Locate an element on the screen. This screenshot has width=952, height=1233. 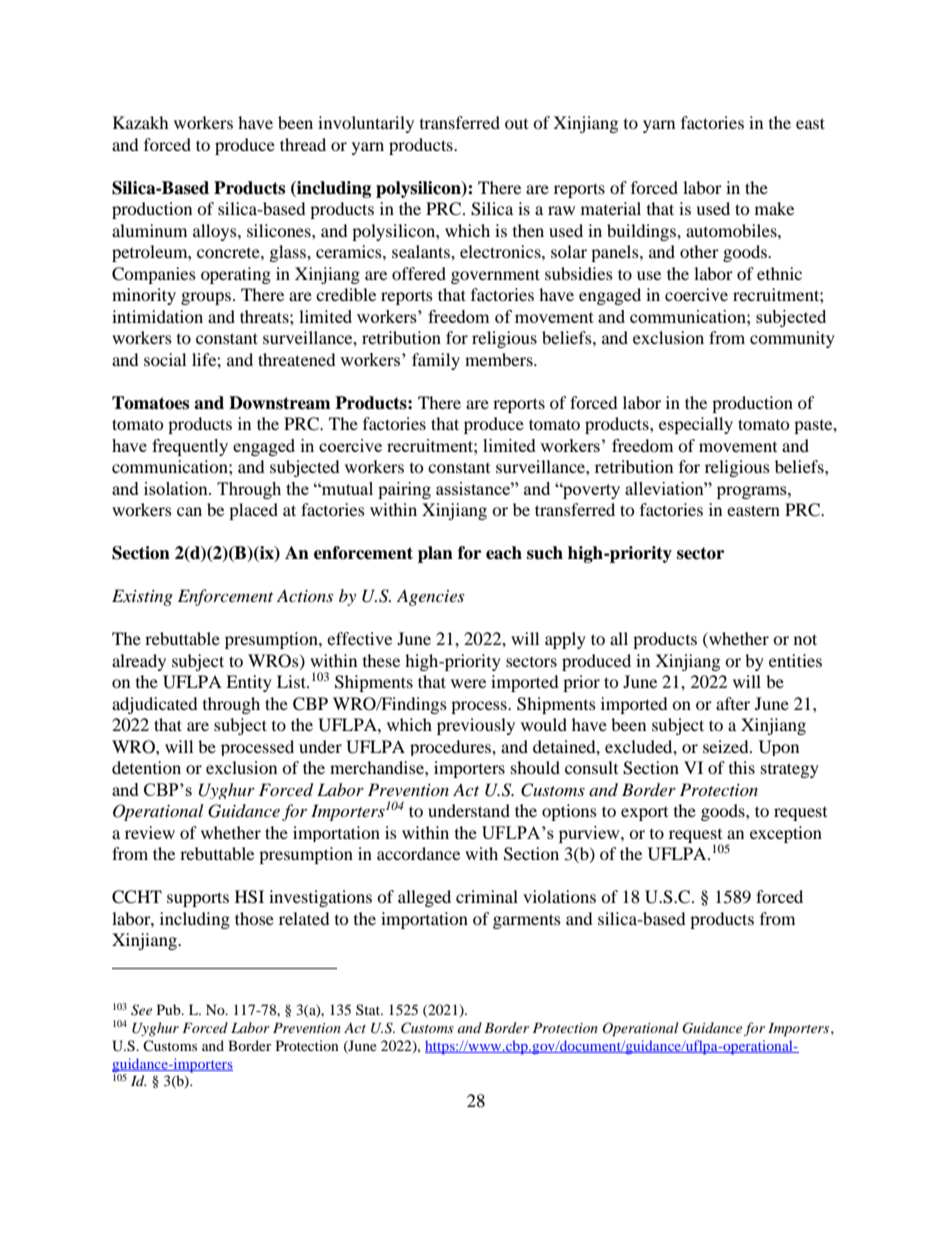
not is located at coordinates (805, 639).
